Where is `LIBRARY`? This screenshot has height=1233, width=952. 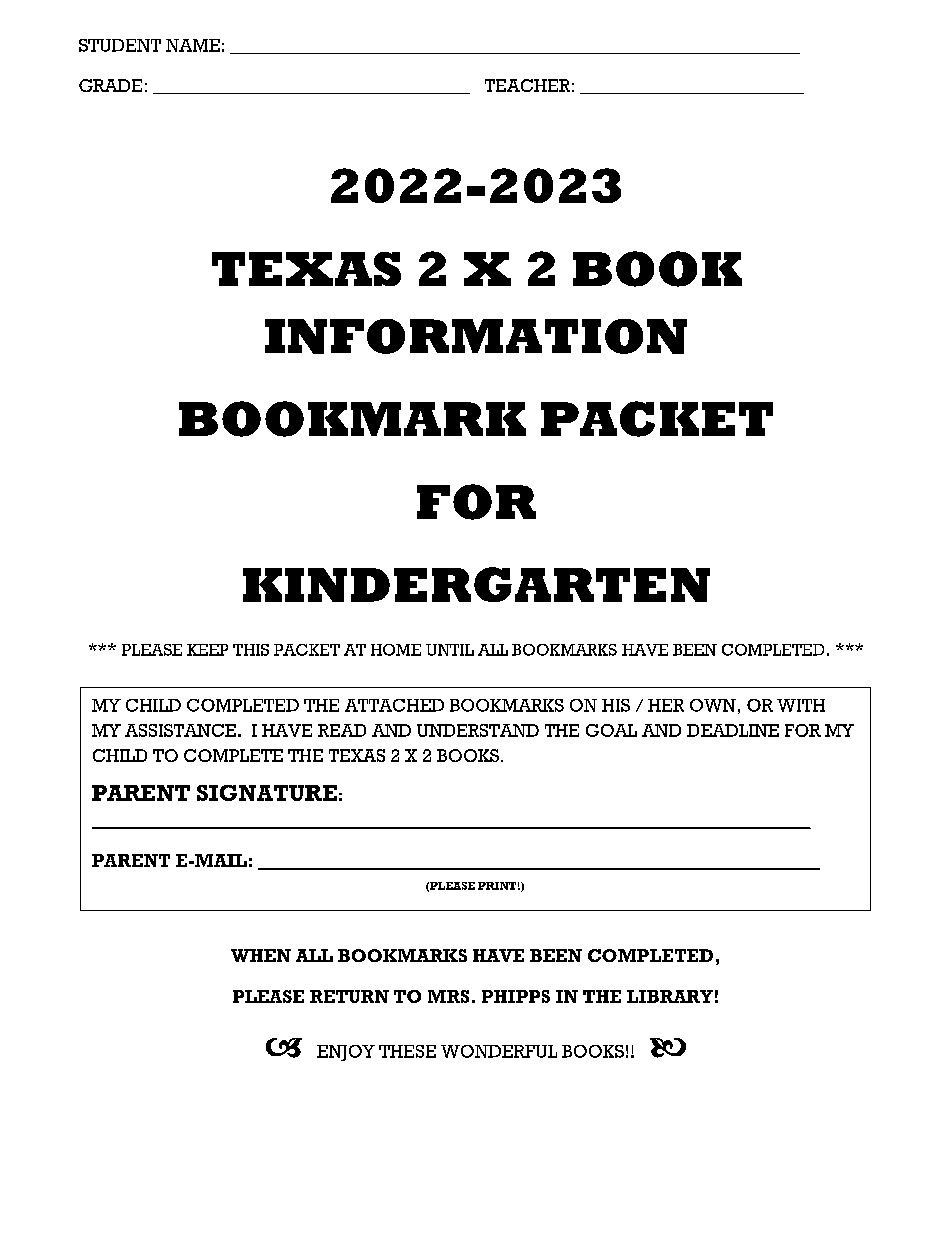 LIBRARY is located at coordinates (670, 996).
